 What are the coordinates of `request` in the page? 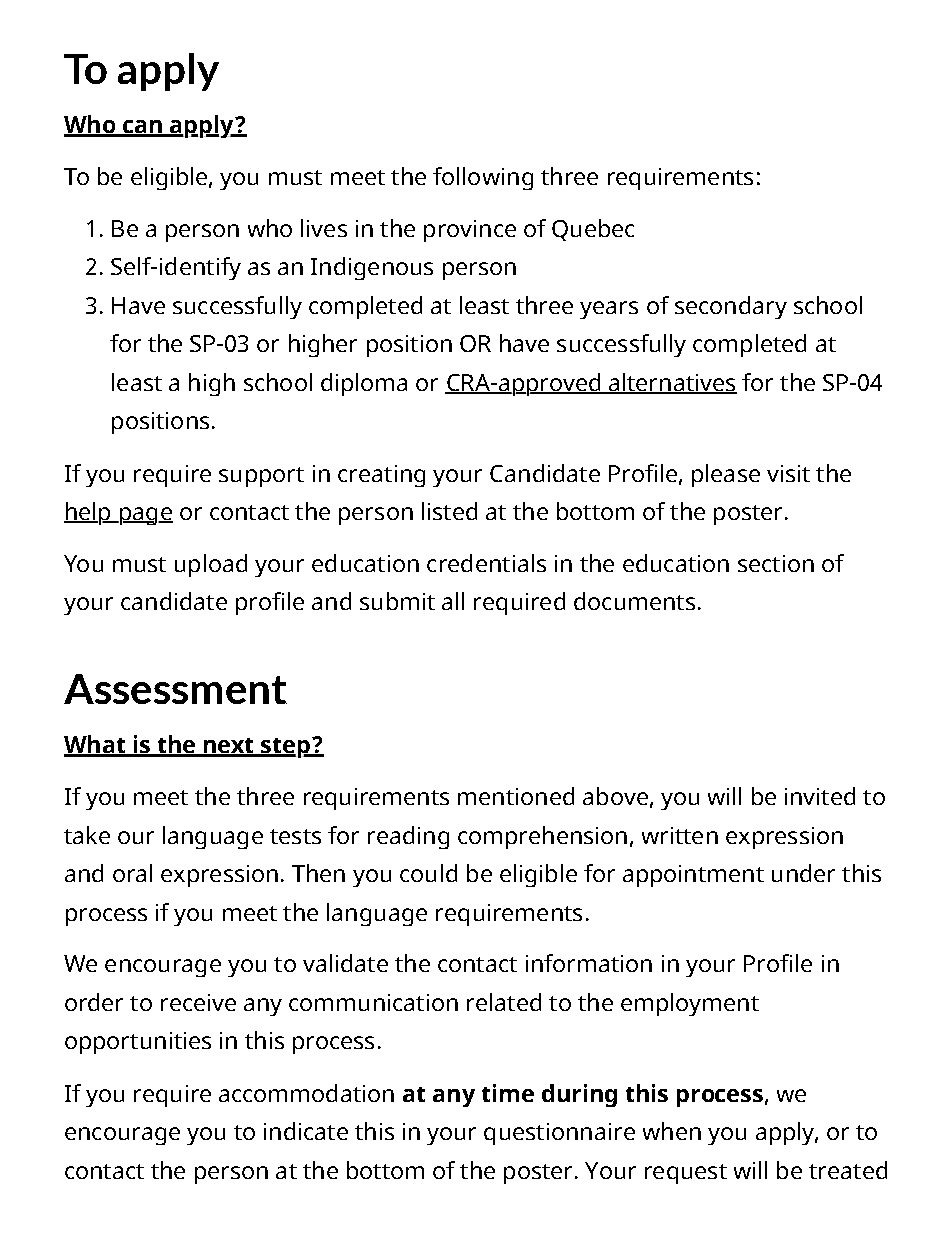 It's located at (686, 1174).
